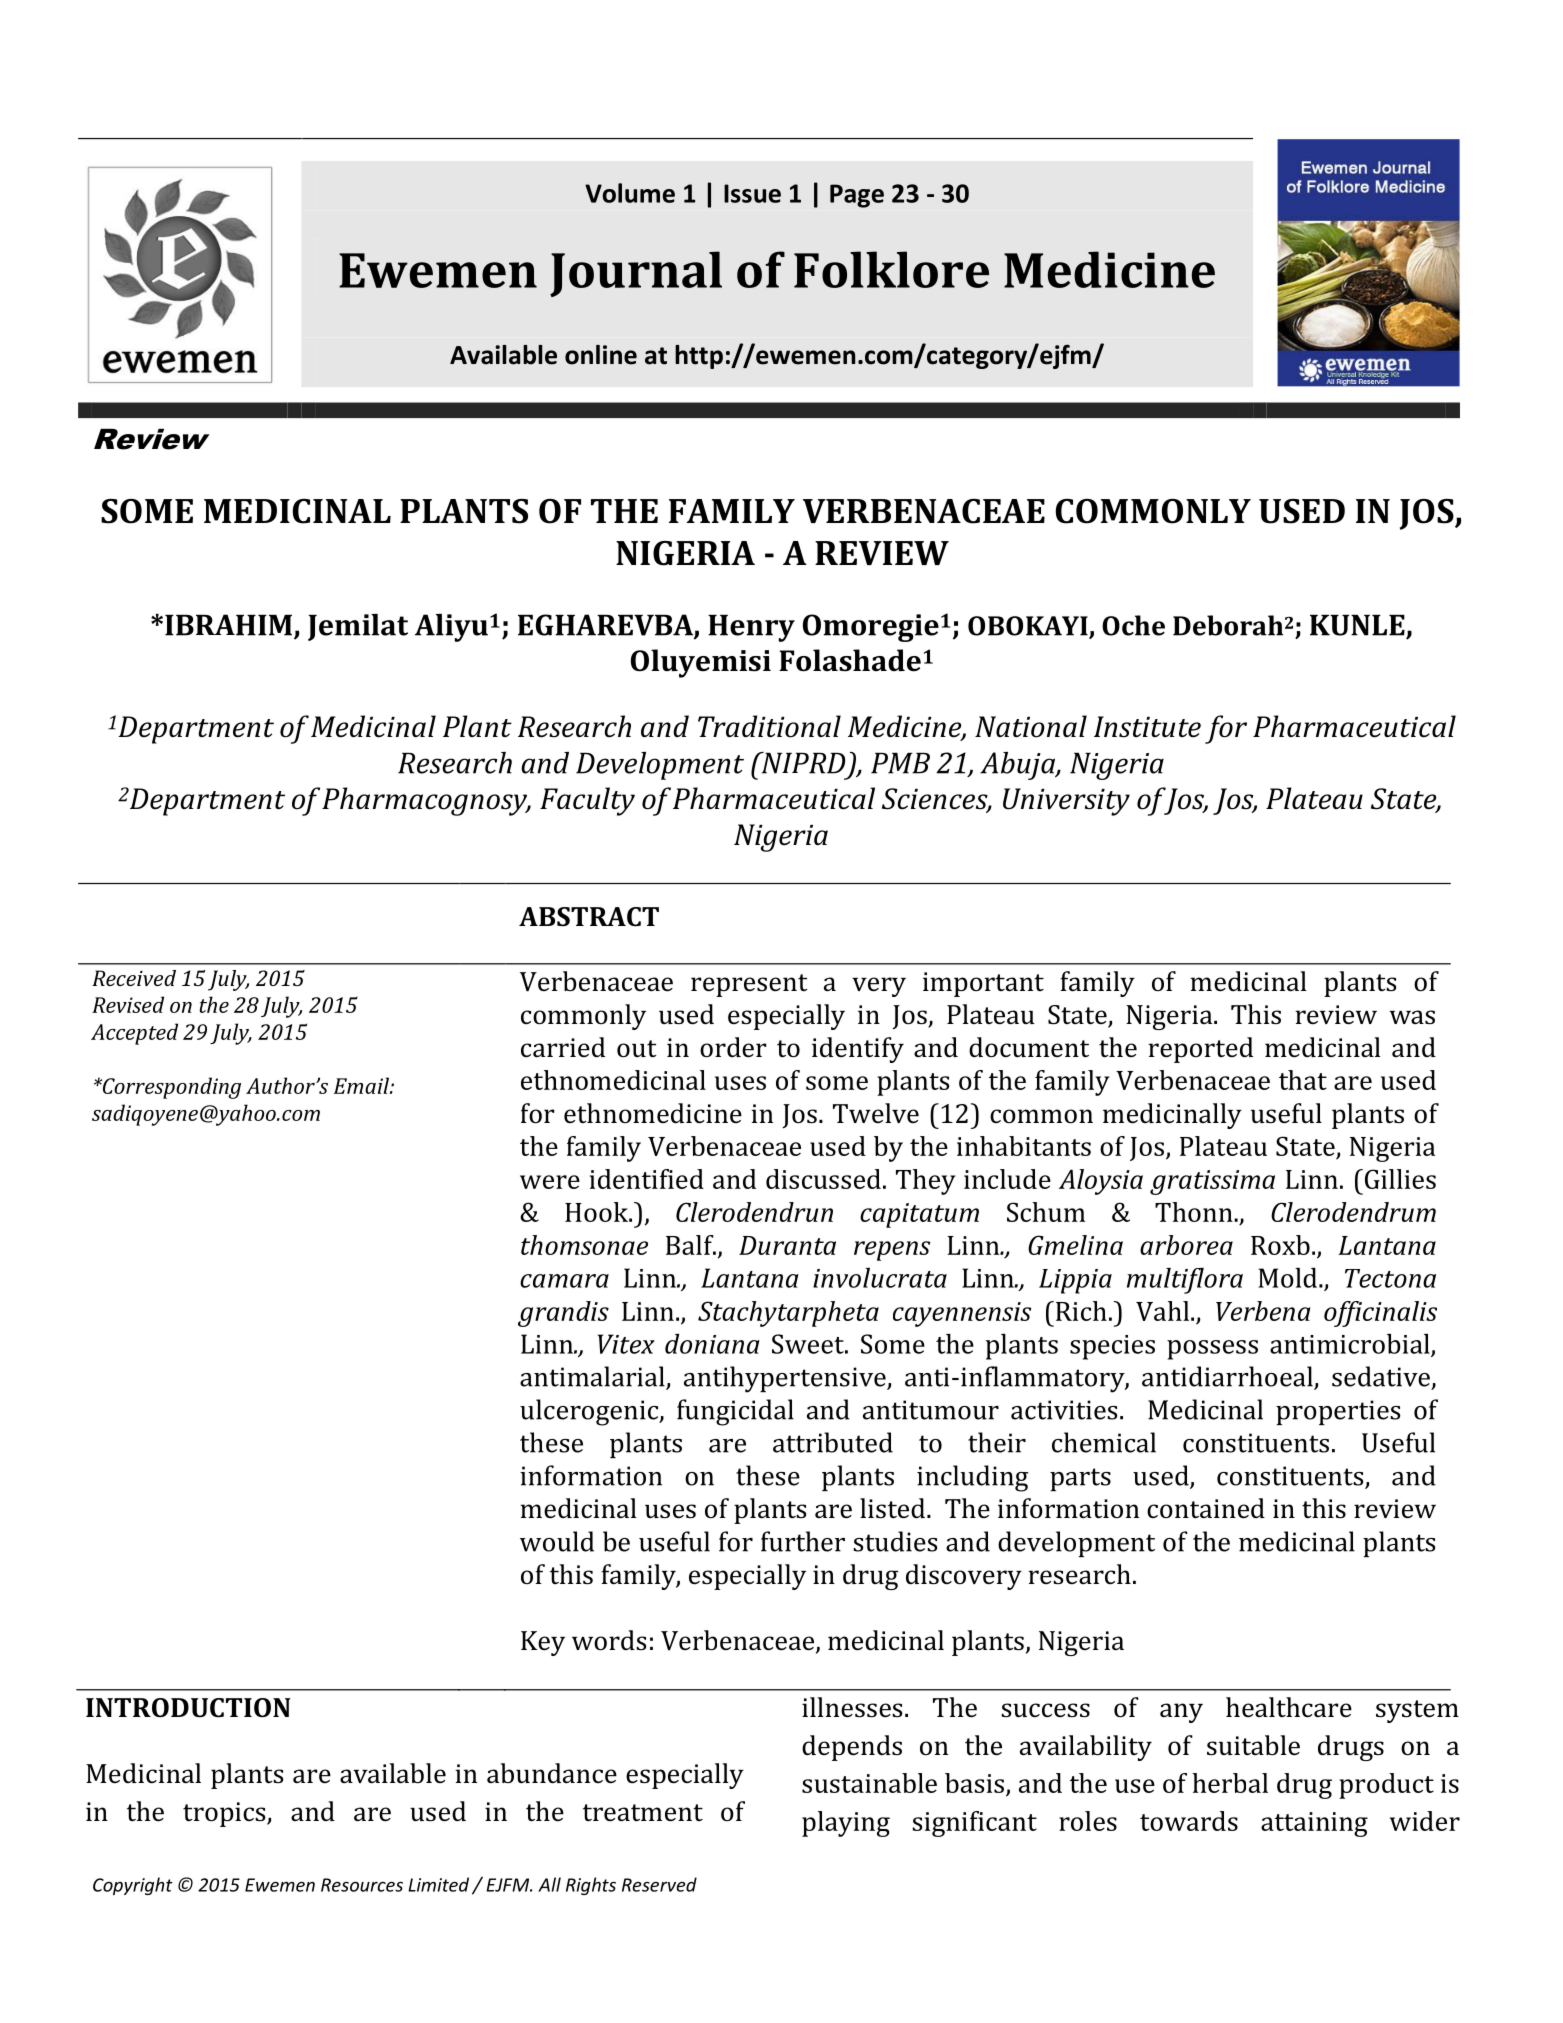  Describe the element at coordinates (134, 1034) in the image. I see `Accepted` at that location.
